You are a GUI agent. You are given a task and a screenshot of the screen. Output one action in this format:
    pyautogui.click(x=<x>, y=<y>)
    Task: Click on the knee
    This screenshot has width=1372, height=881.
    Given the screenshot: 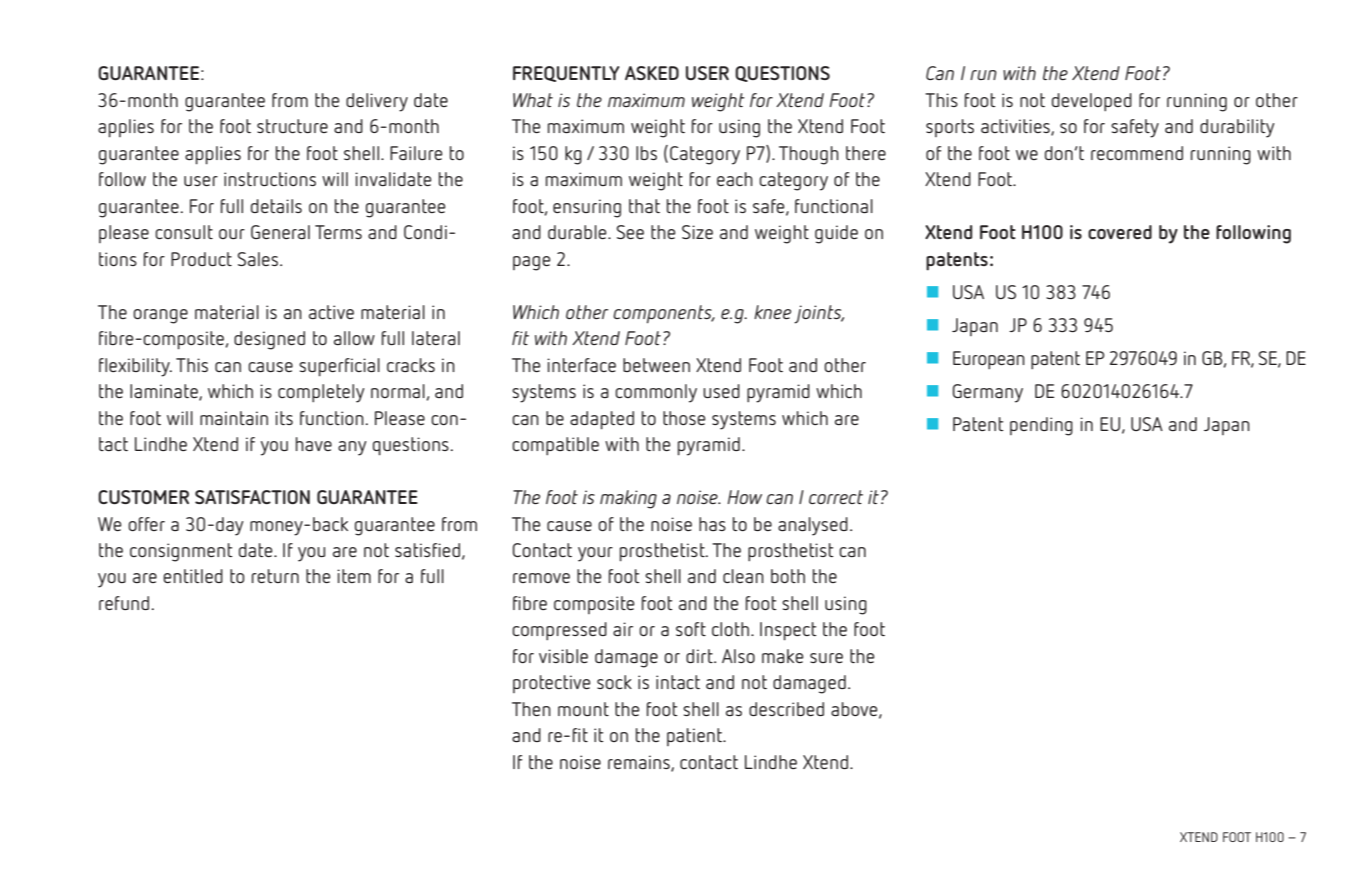 What is the action you would take?
    pyautogui.click(x=772, y=312)
